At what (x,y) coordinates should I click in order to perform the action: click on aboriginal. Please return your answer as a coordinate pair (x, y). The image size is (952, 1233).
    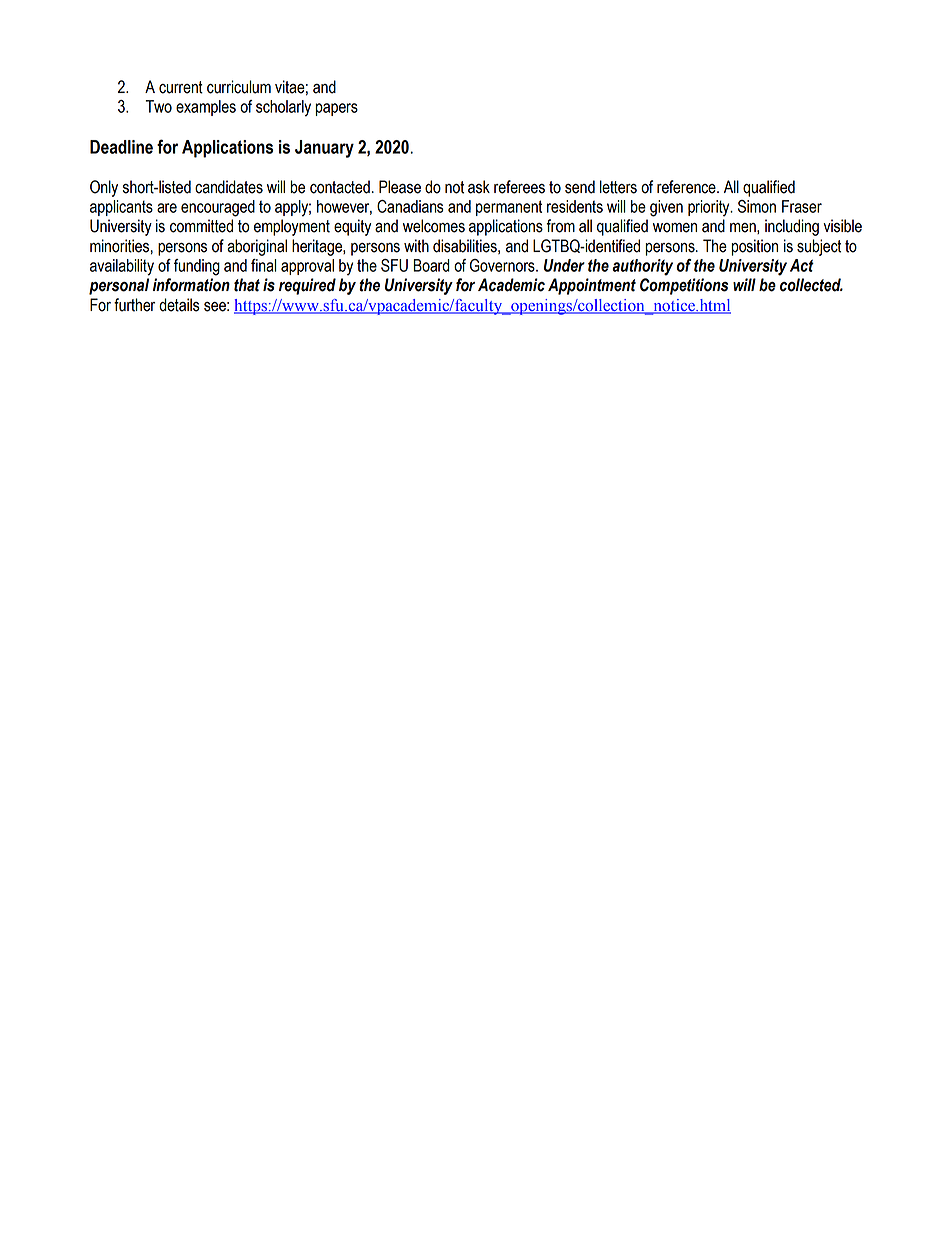
    Looking at the image, I should click on (257, 247).
